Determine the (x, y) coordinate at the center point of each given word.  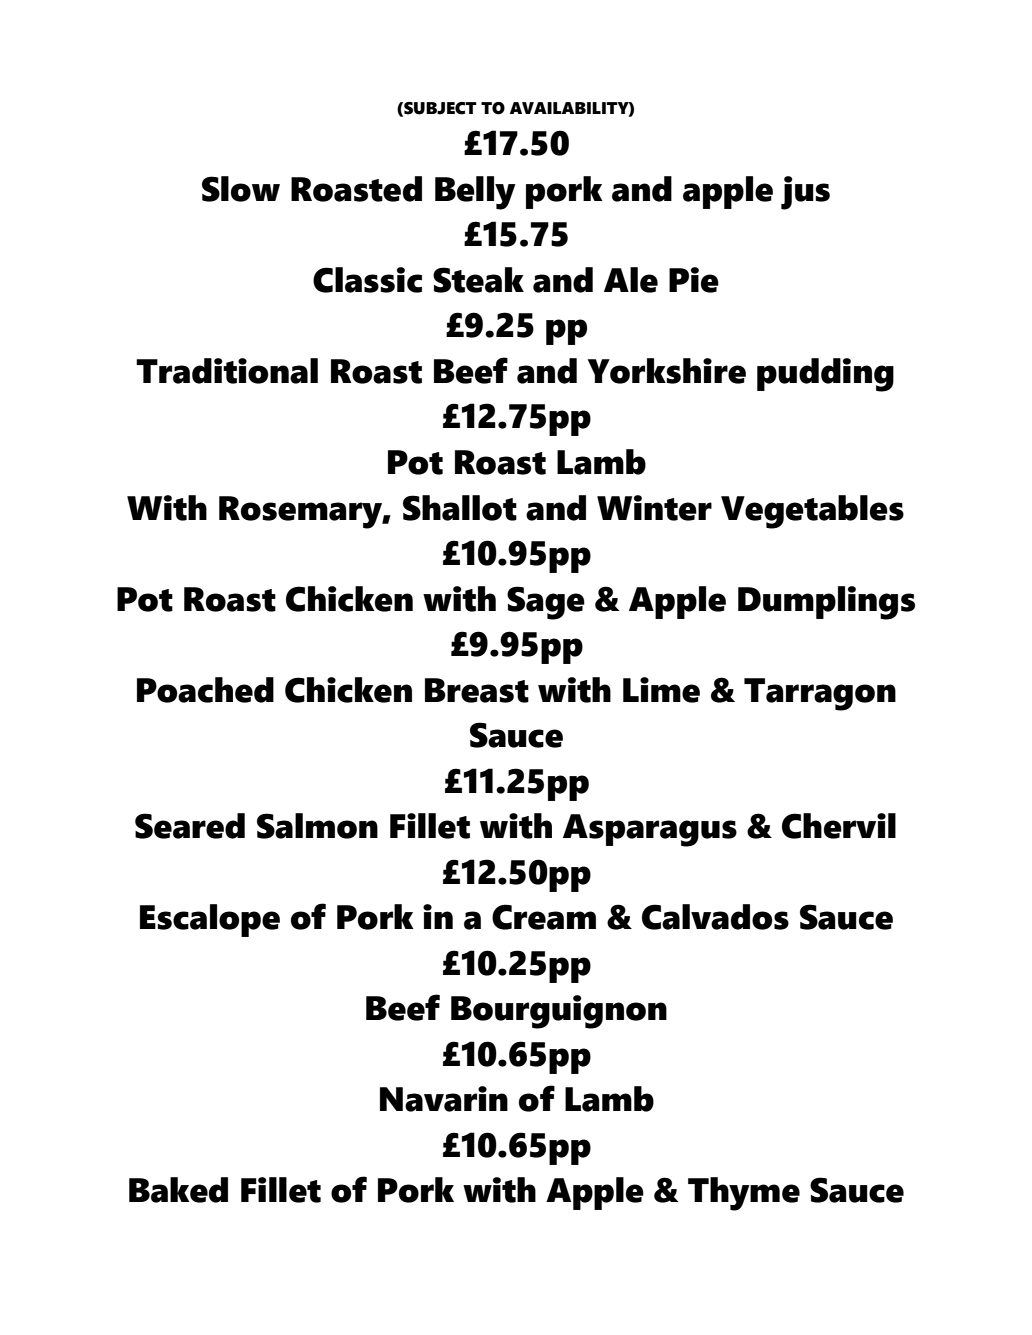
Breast (477, 690)
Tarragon (820, 694)
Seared (190, 826)
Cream (544, 917)
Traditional (227, 371)
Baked (178, 1190)
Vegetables (812, 512)
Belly (475, 193)
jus (805, 193)
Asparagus (650, 830)
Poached (205, 690)
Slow (241, 189)
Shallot (460, 508)
